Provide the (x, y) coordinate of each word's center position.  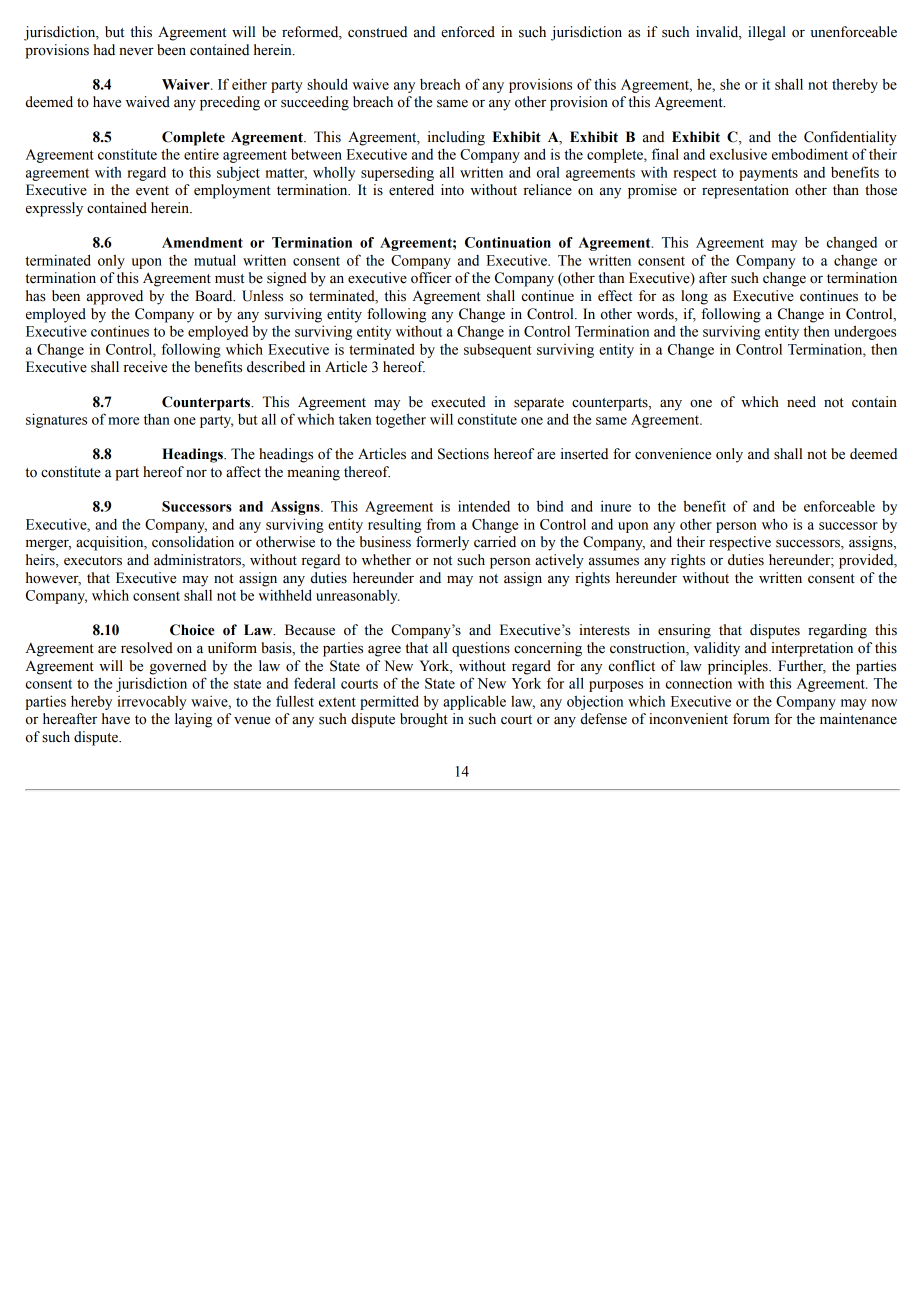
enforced (468, 32)
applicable (474, 702)
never (136, 52)
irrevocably (152, 702)
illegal (767, 33)
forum (751, 719)
